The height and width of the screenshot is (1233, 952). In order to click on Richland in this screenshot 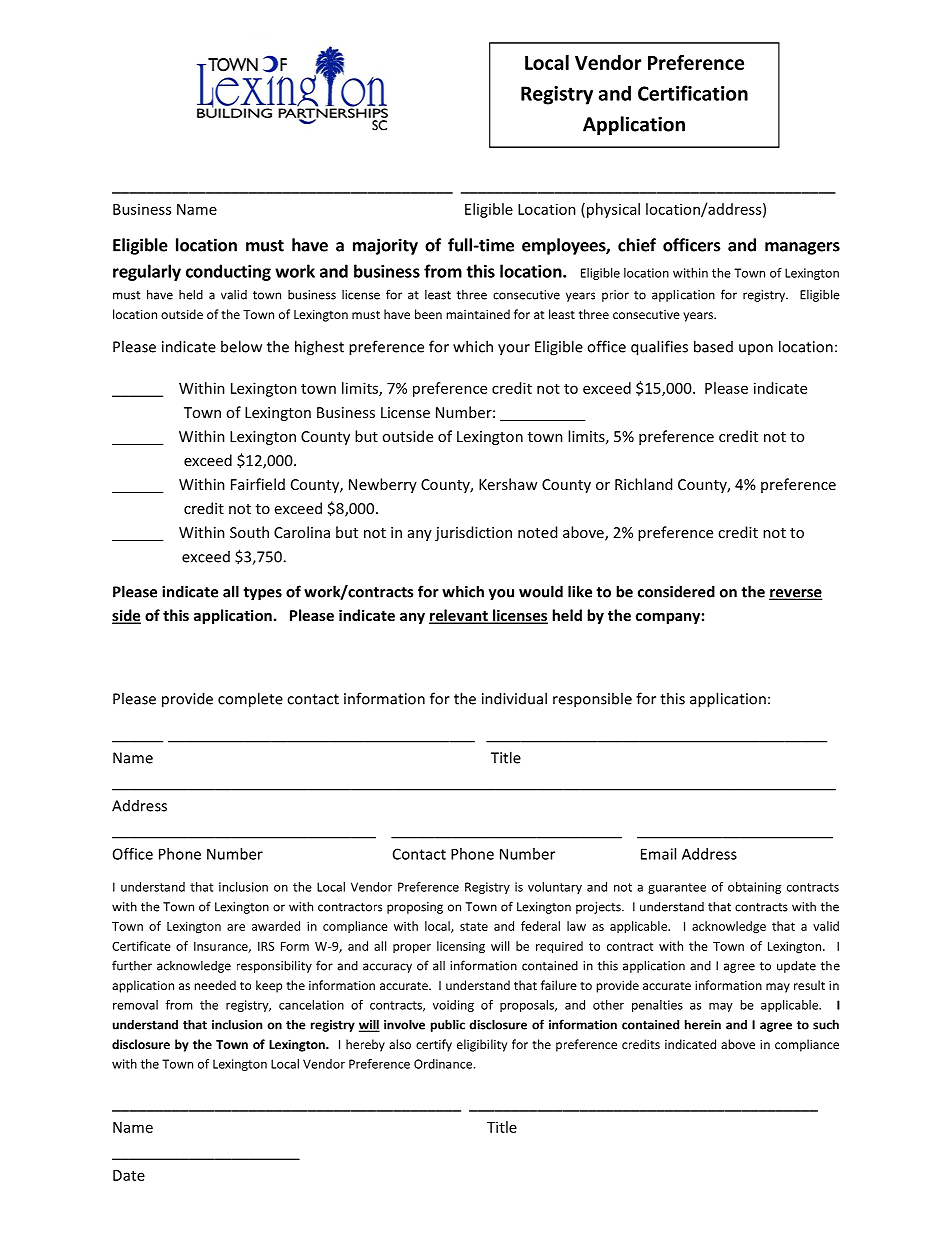, I will do `click(643, 484)`.
